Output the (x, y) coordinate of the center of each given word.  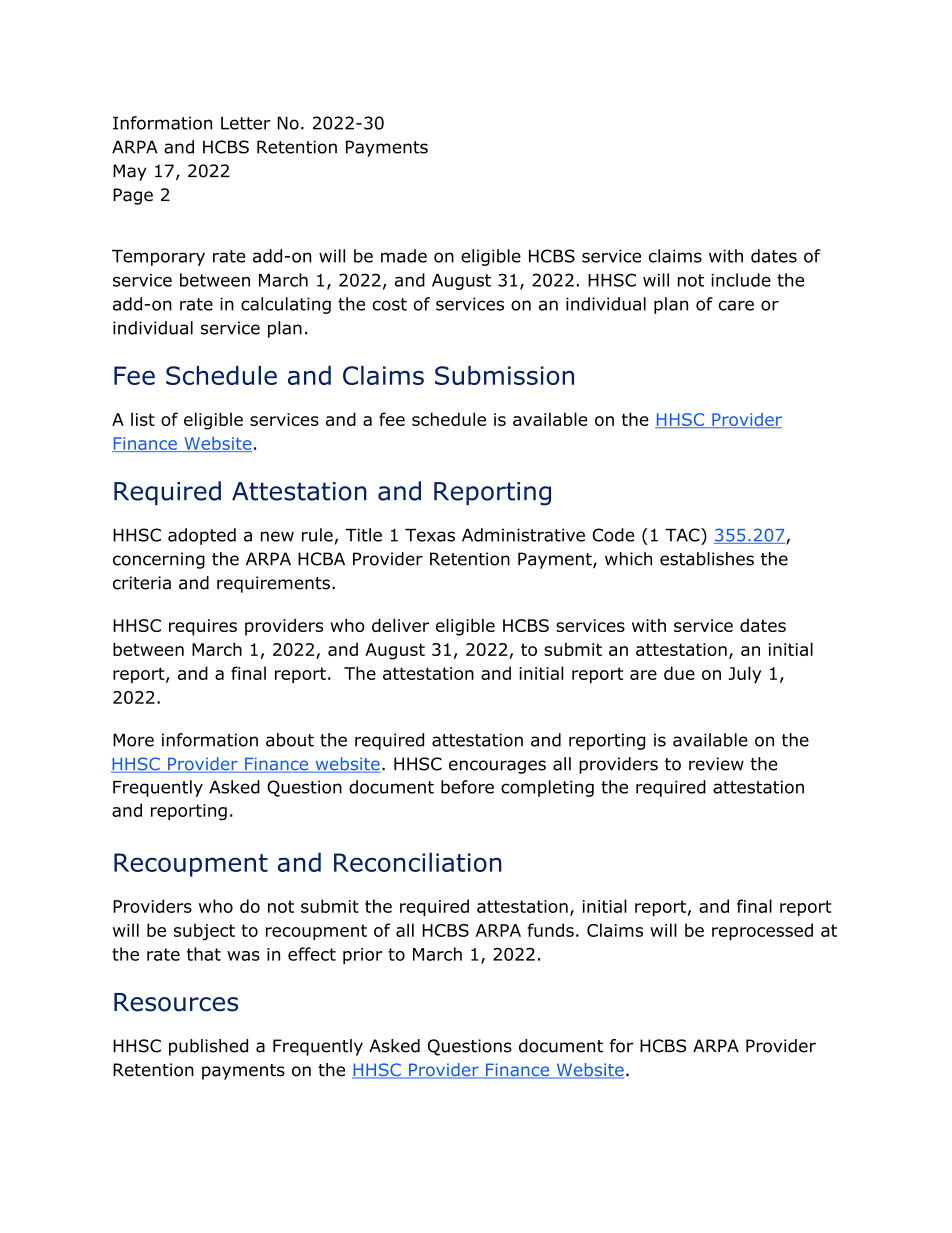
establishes (707, 559)
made (404, 256)
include (741, 280)
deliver (400, 625)
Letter (246, 123)
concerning (159, 560)
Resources (176, 1002)
